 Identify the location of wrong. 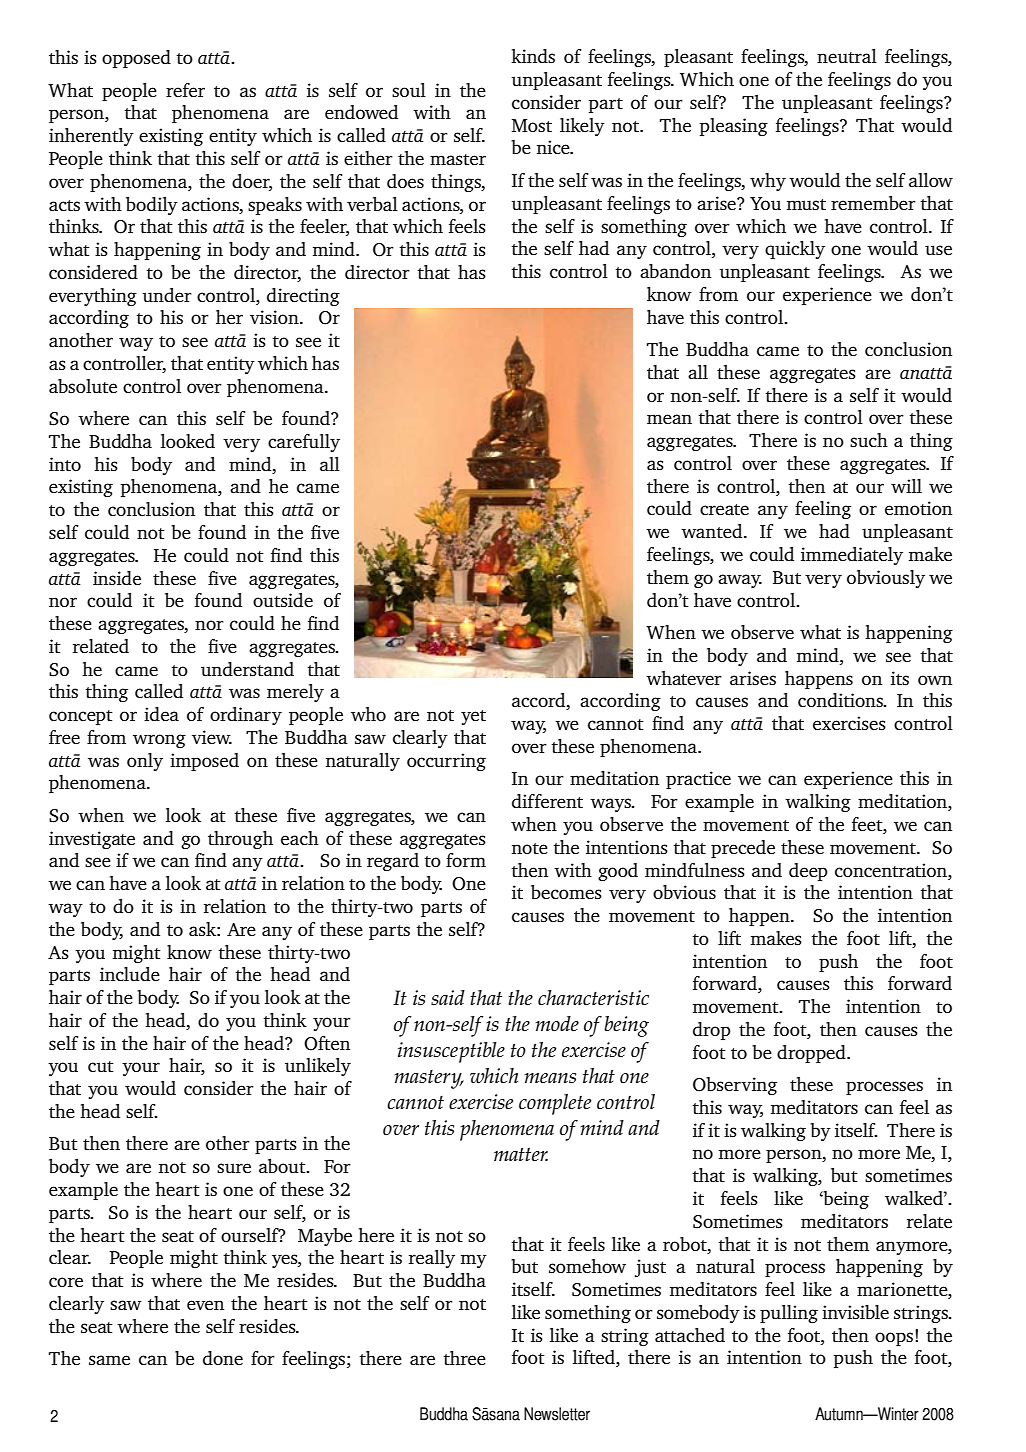
(159, 741).
